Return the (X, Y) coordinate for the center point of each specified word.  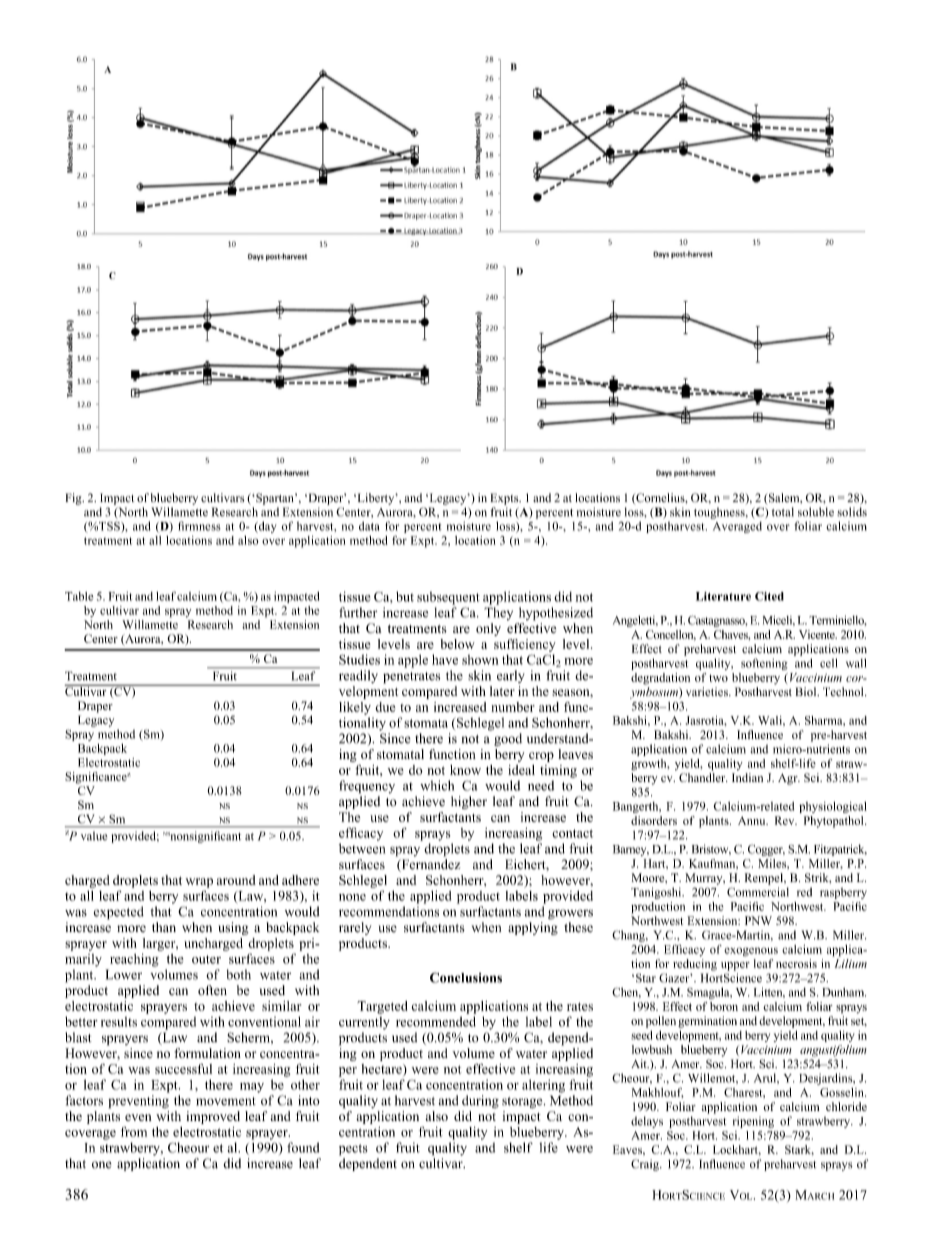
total (783, 512)
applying (533, 928)
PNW (758, 920)
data (369, 526)
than (164, 927)
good (508, 739)
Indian (747, 777)
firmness (199, 526)
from (134, 1131)
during (480, 1101)
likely (355, 708)
